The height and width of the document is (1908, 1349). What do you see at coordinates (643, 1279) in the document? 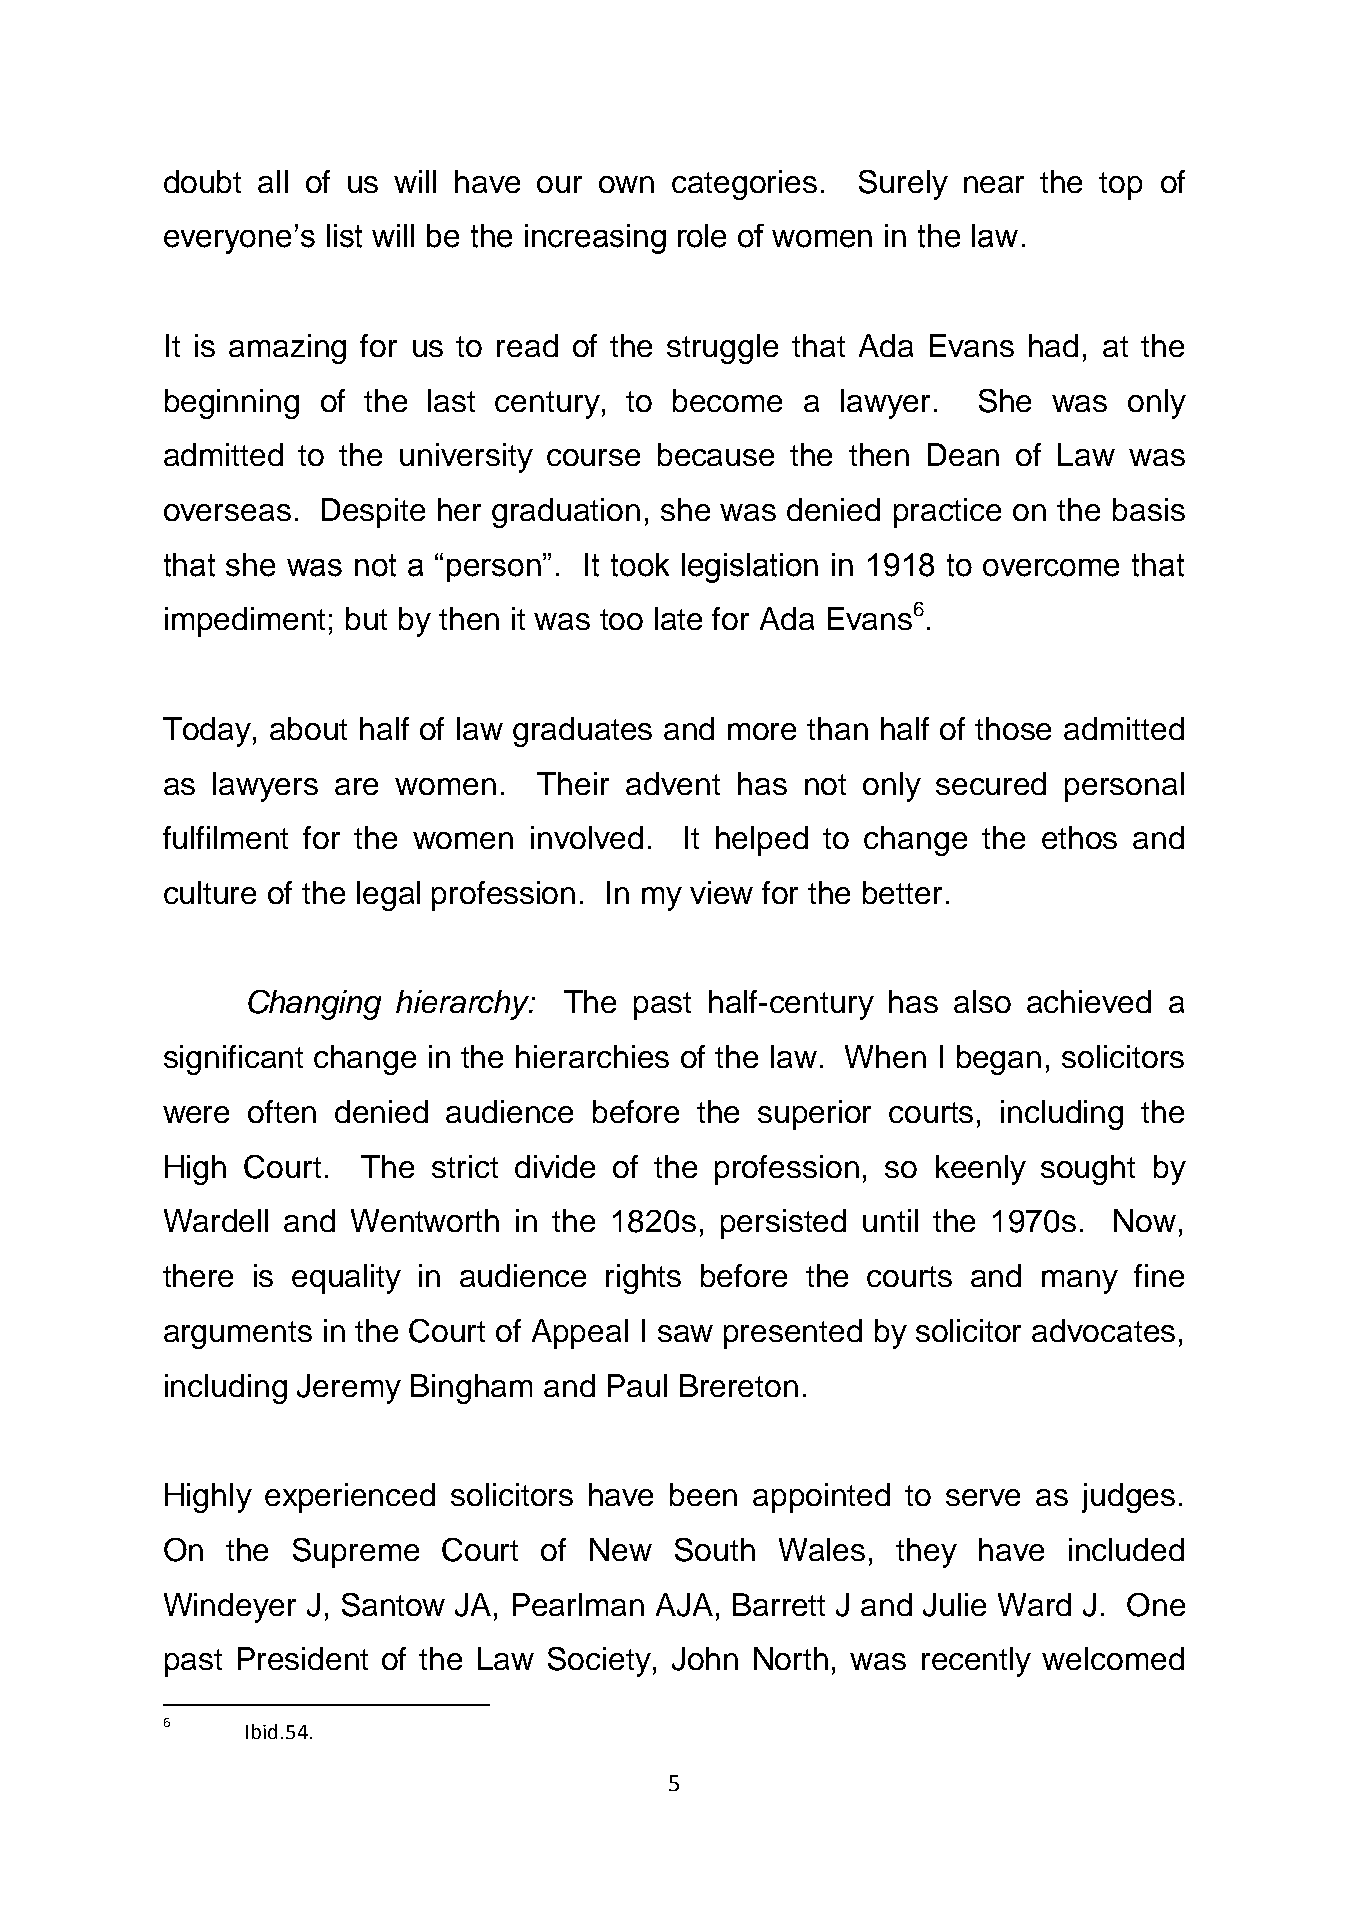
I see `rights` at bounding box center [643, 1279].
